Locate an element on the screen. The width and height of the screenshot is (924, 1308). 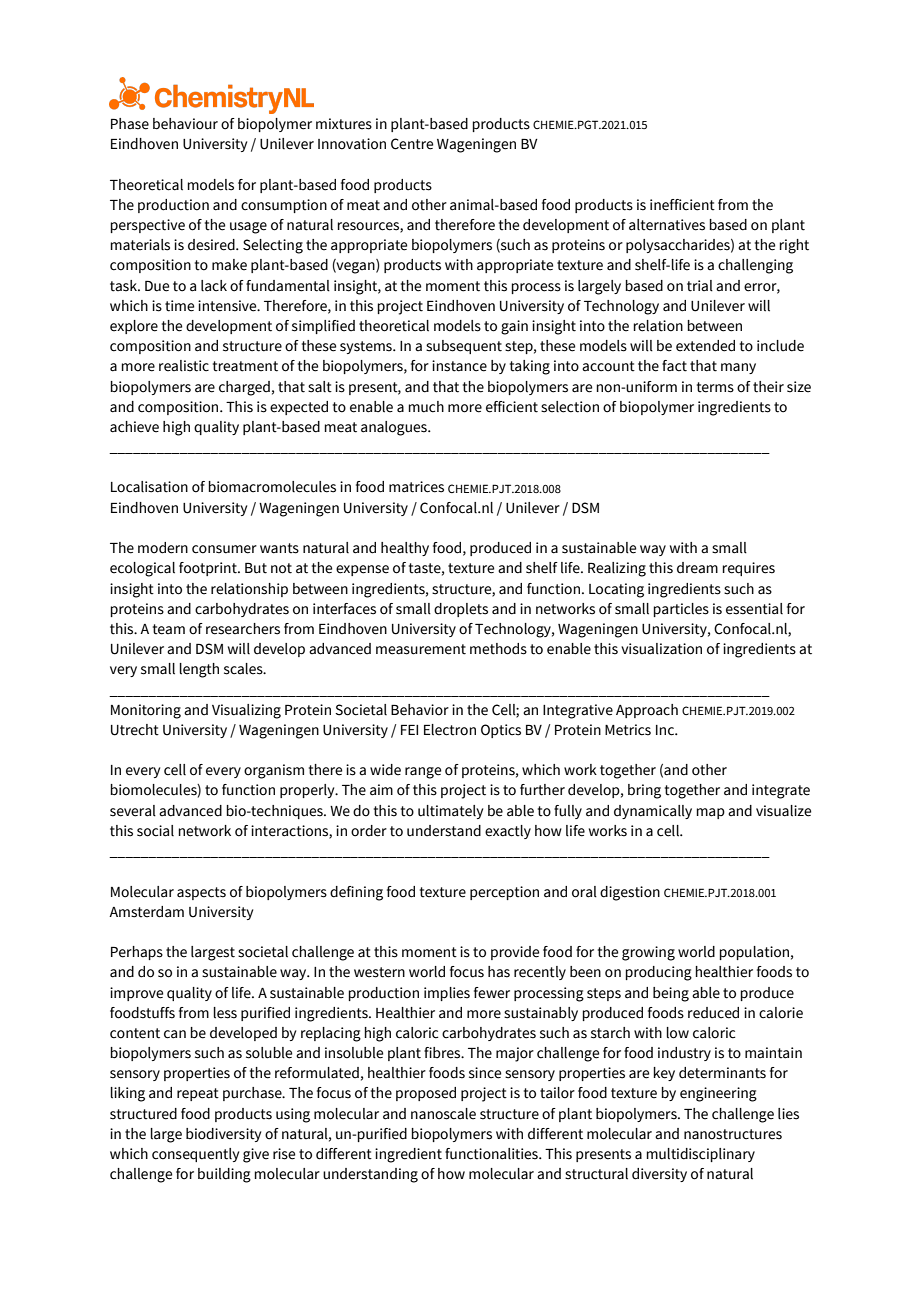
alternatives is located at coordinates (667, 225).
